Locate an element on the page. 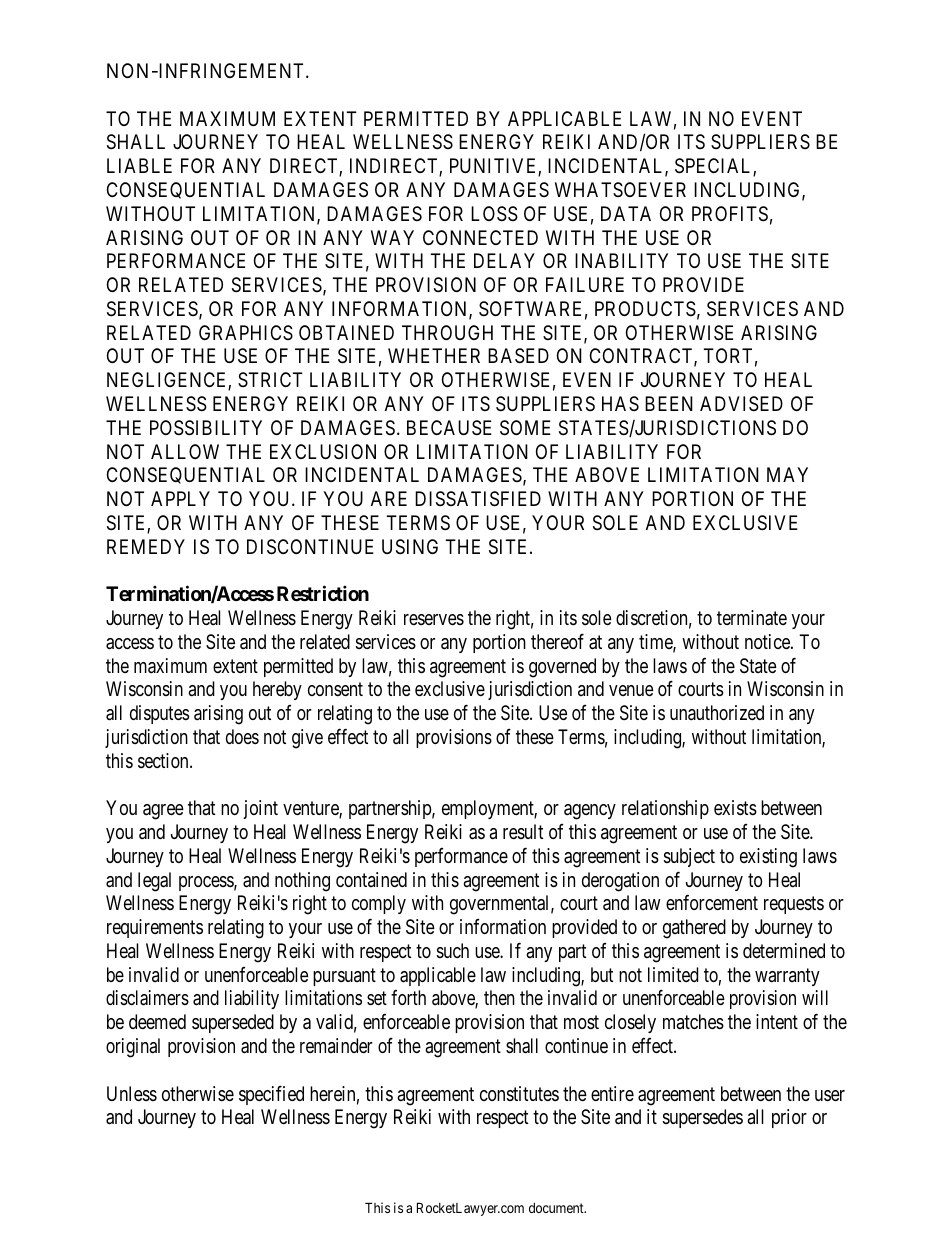  prior is located at coordinates (789, 1118).
